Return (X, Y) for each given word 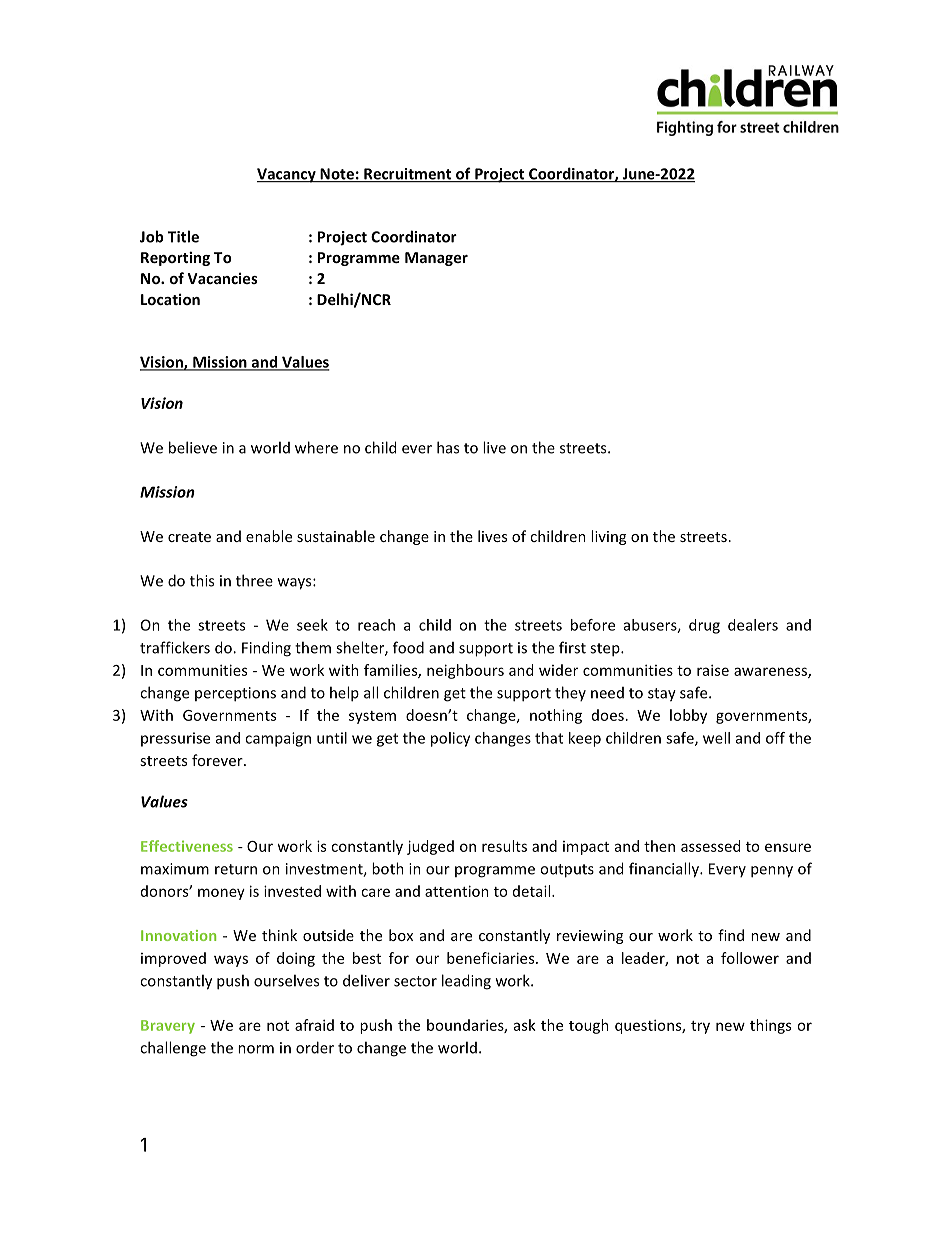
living (608, 537)
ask (525, 1025)
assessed (710, 846)
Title (183, 236)
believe (193, 447)
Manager (436, 259)
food (408, 647)
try (700, 1027)
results (504, 846)
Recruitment (408, 175)
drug (704, 626)
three (254, 580)
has (448, 447)
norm (256, 1049)
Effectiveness (187, 846)
